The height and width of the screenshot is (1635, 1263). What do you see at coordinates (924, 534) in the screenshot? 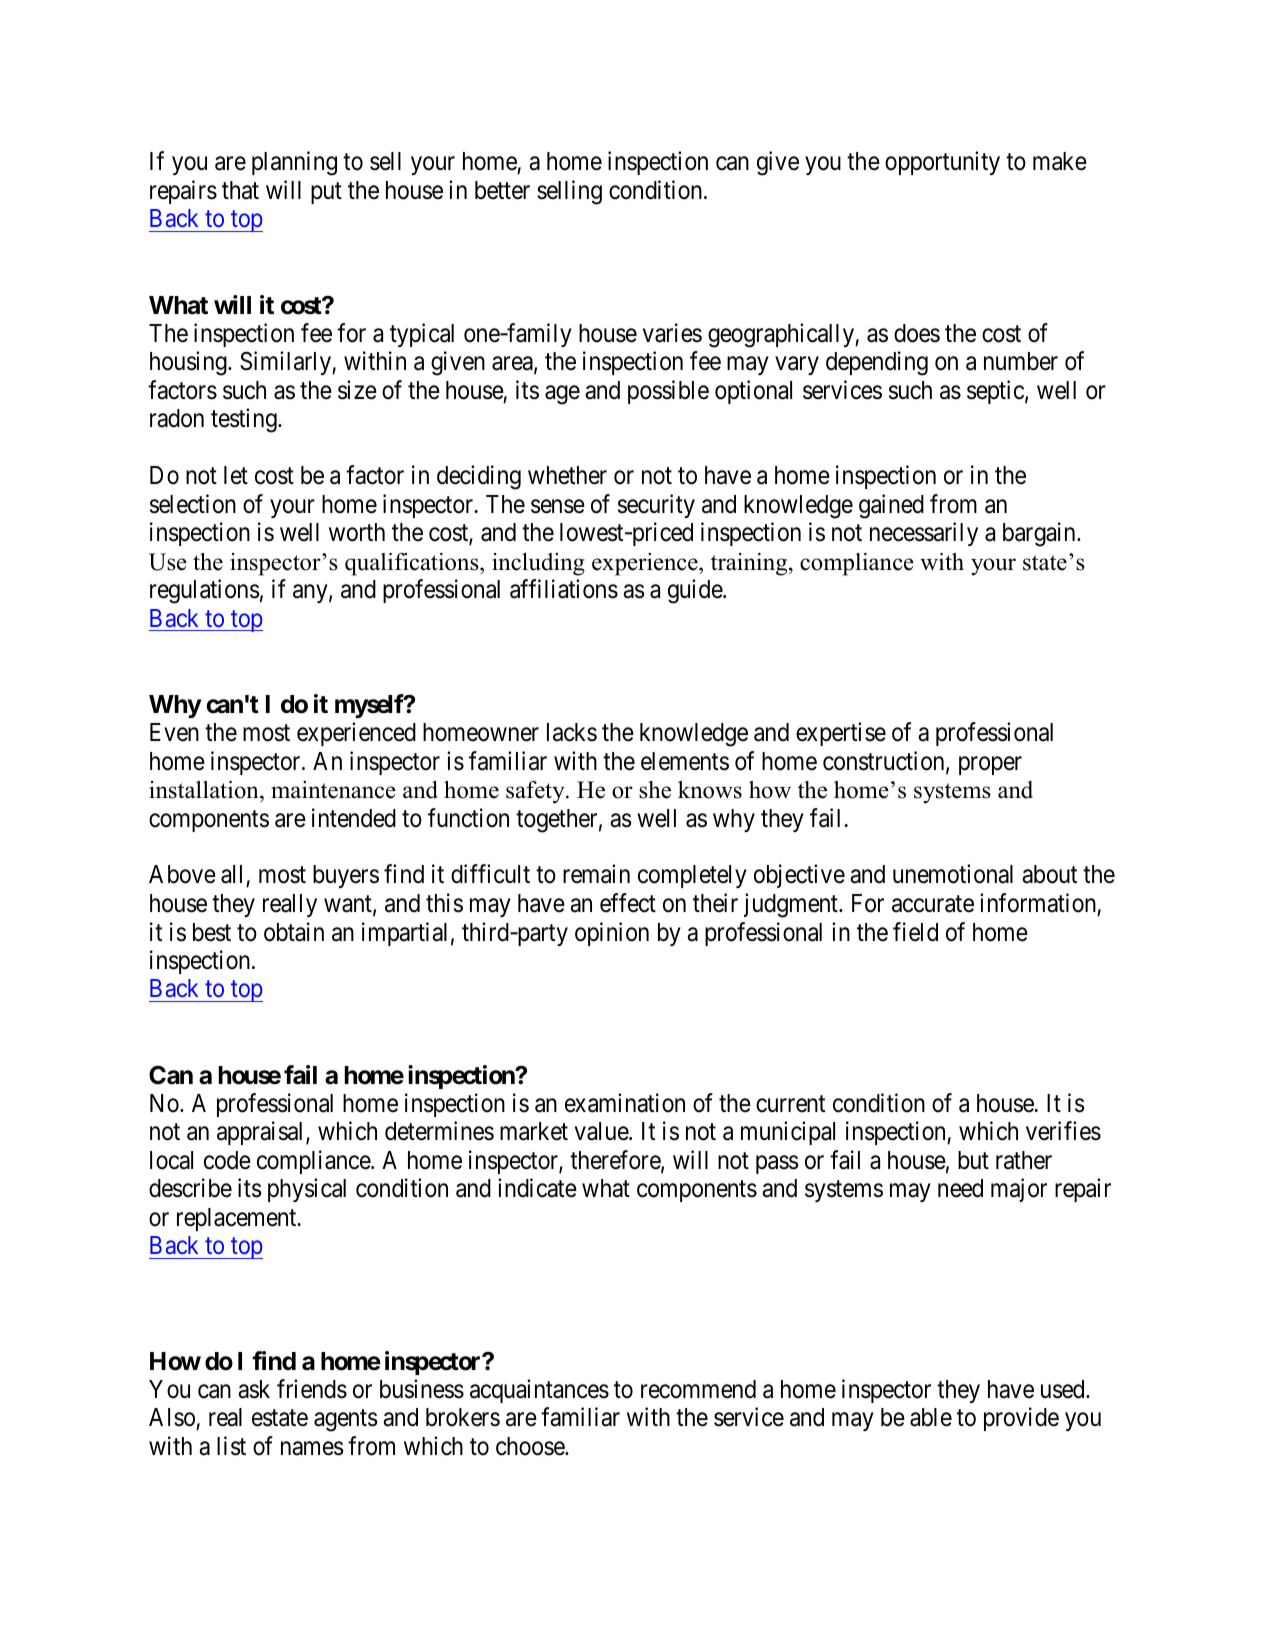
I see `necessarily` at bounding box center [924, 534].
